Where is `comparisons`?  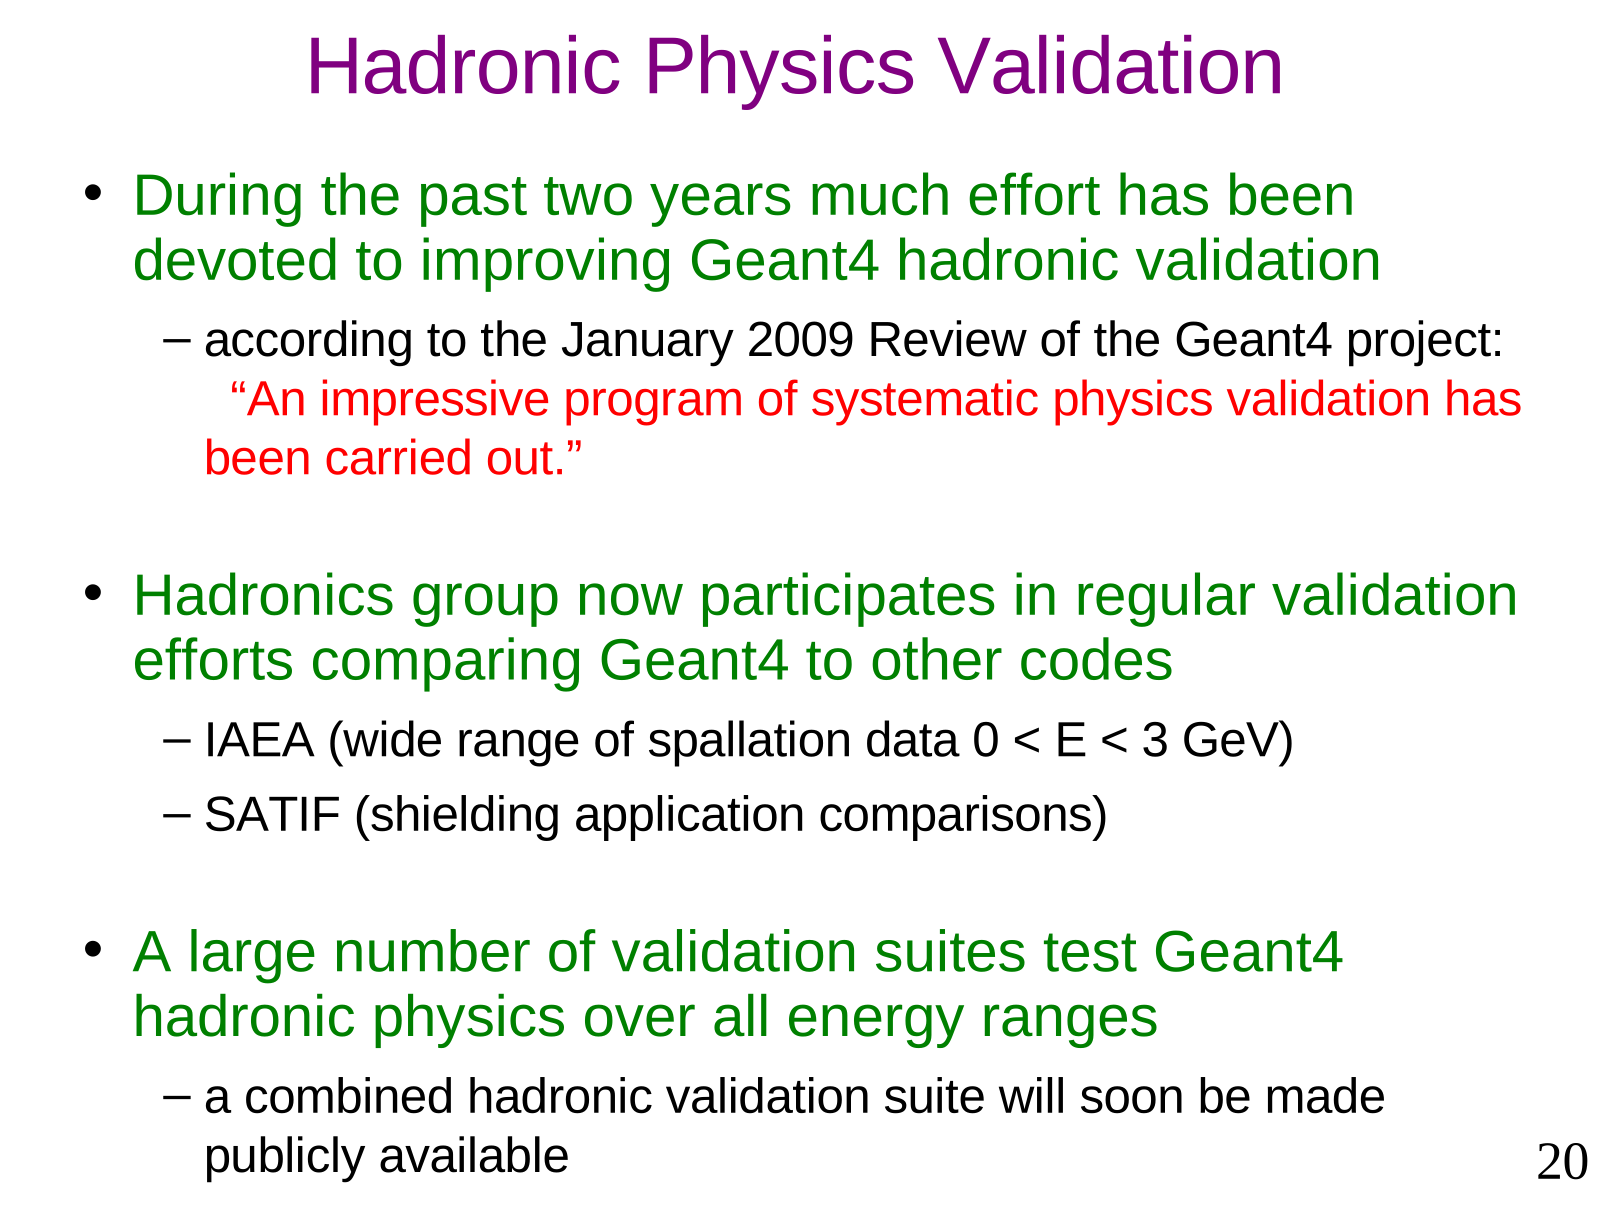 comparisons is located at coordinates (956, 818).
